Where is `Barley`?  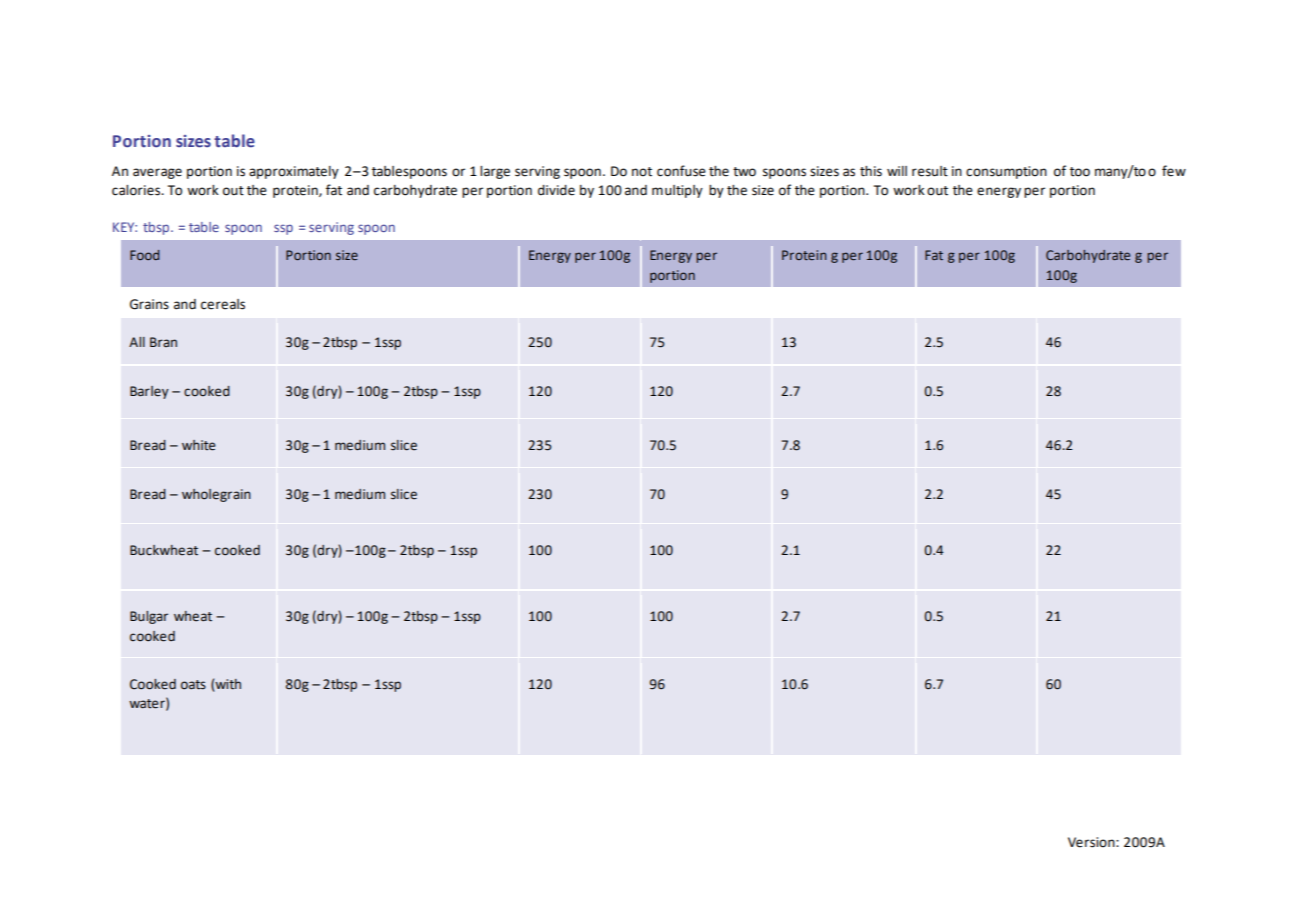
Barley is located at coordinates (149, 392).
